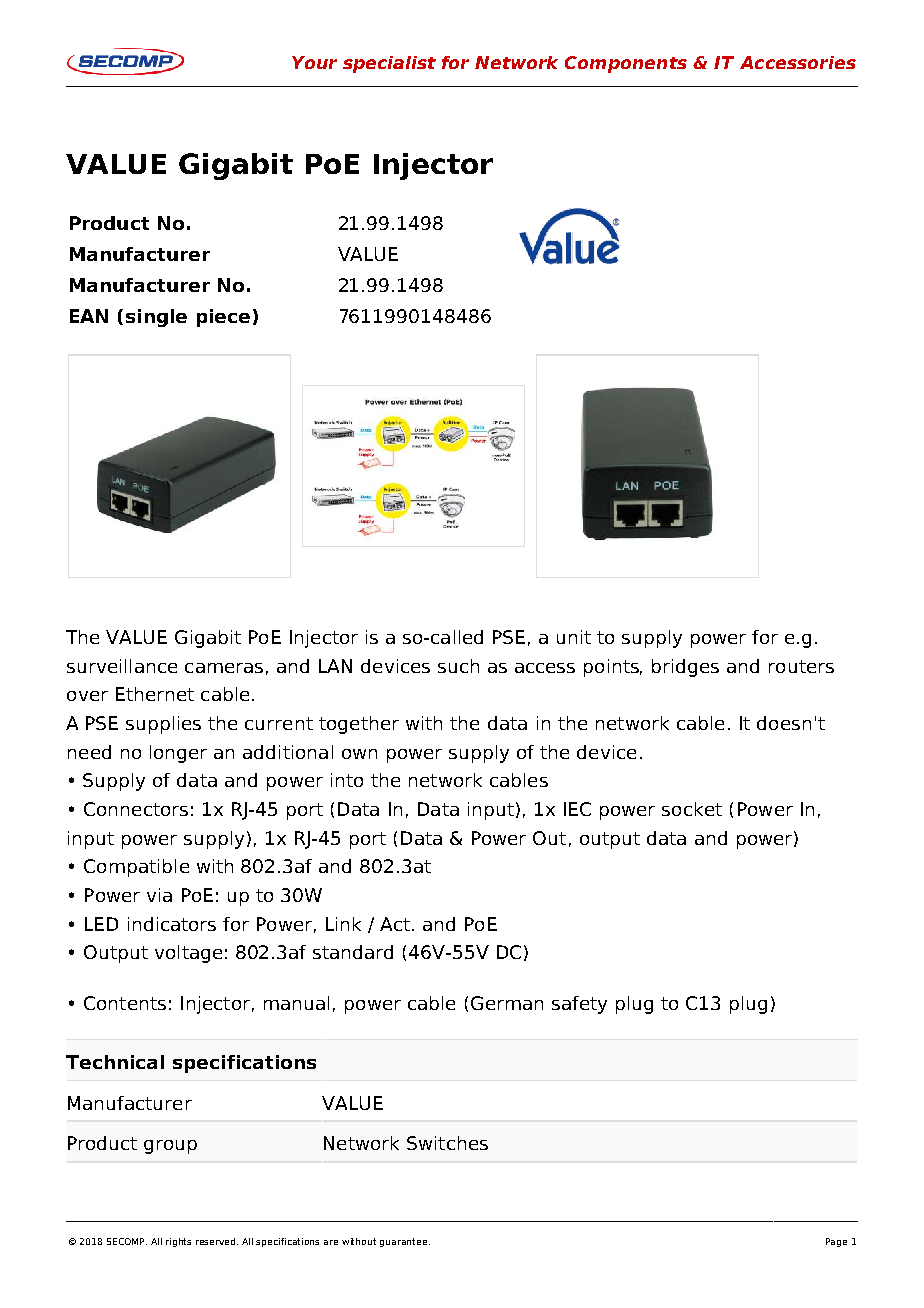 Image resolution: width=924 pixels, height=1308 pixels. Describe the element at coordinates (405, 1242) in the image. I see `guarantee` at that location.
